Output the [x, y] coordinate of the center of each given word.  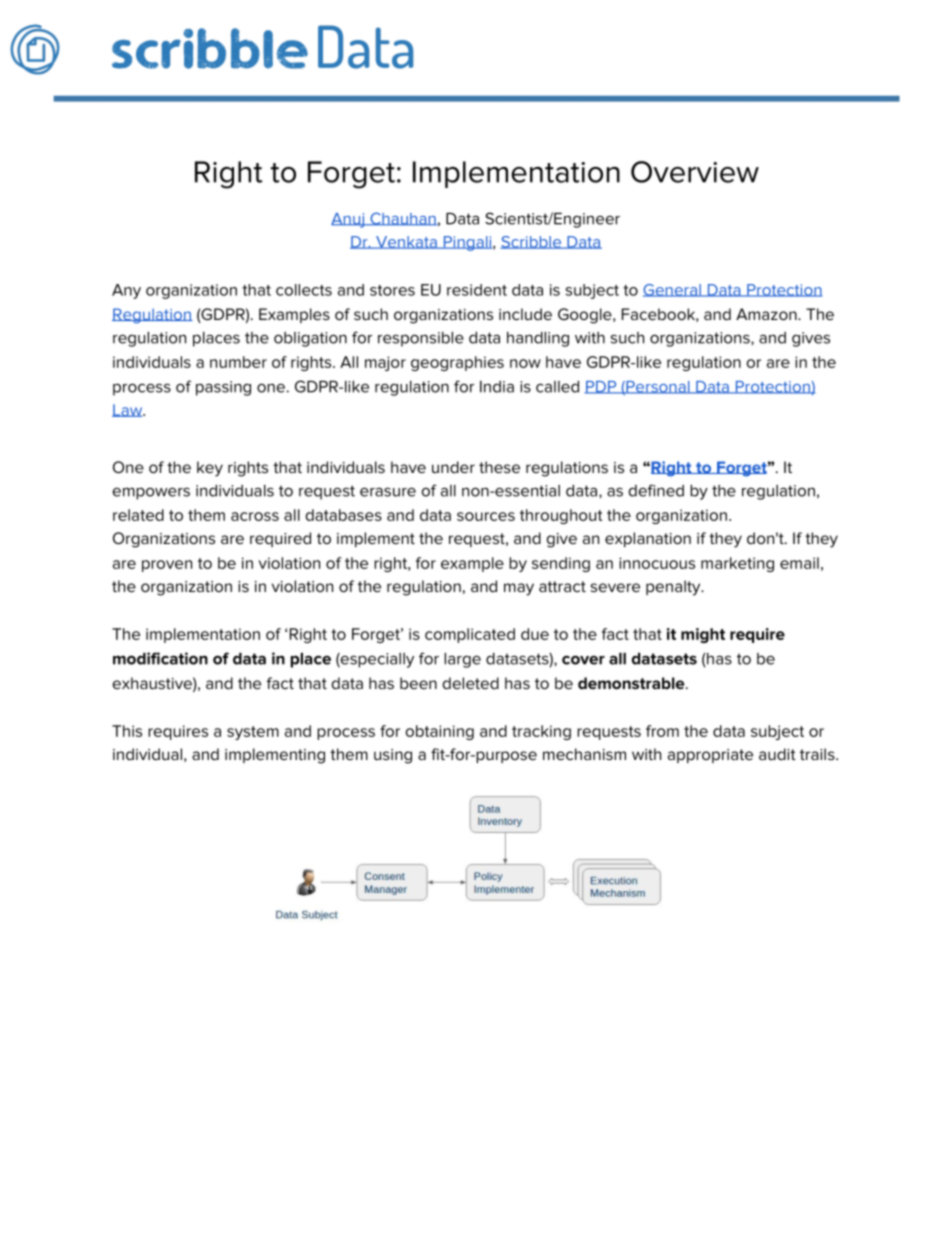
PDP [601, 387]
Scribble [531, 242]
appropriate [710, 756]
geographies [457, 363]
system [253, 733]
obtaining [440, 732]
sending [561, 564]
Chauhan [403, 219]
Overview [695, 172]
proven [167, 566]
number [238, 362]
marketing [737, 564]
